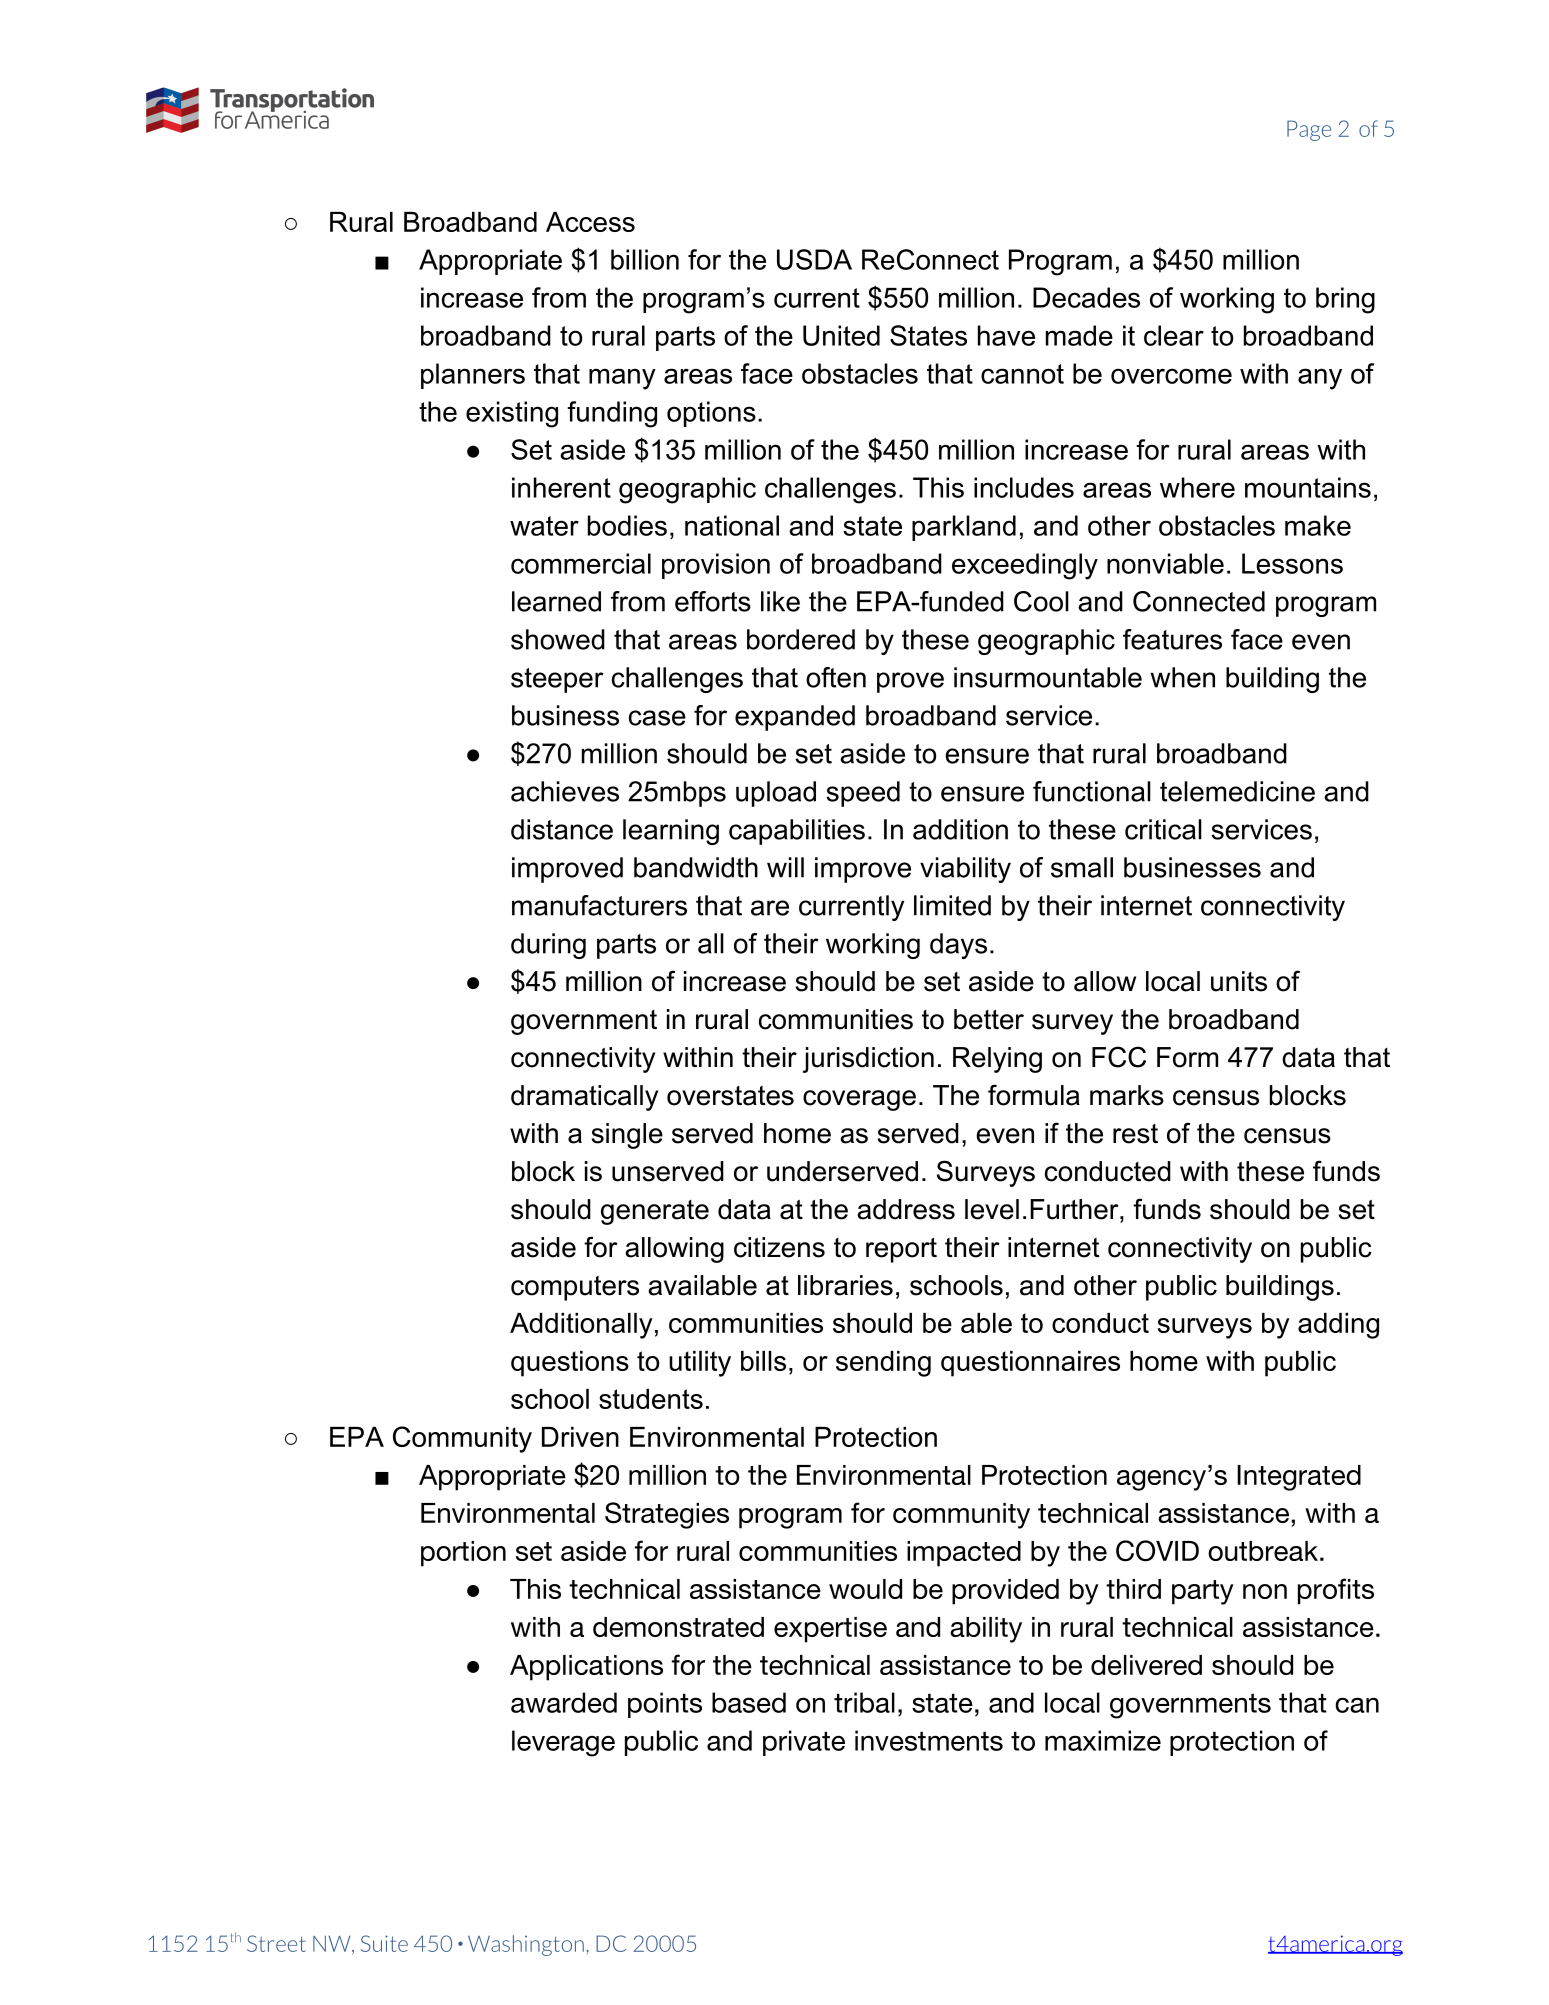  Describe the element at coordinates (804, 1743) in the document. I see `private` at that location.
